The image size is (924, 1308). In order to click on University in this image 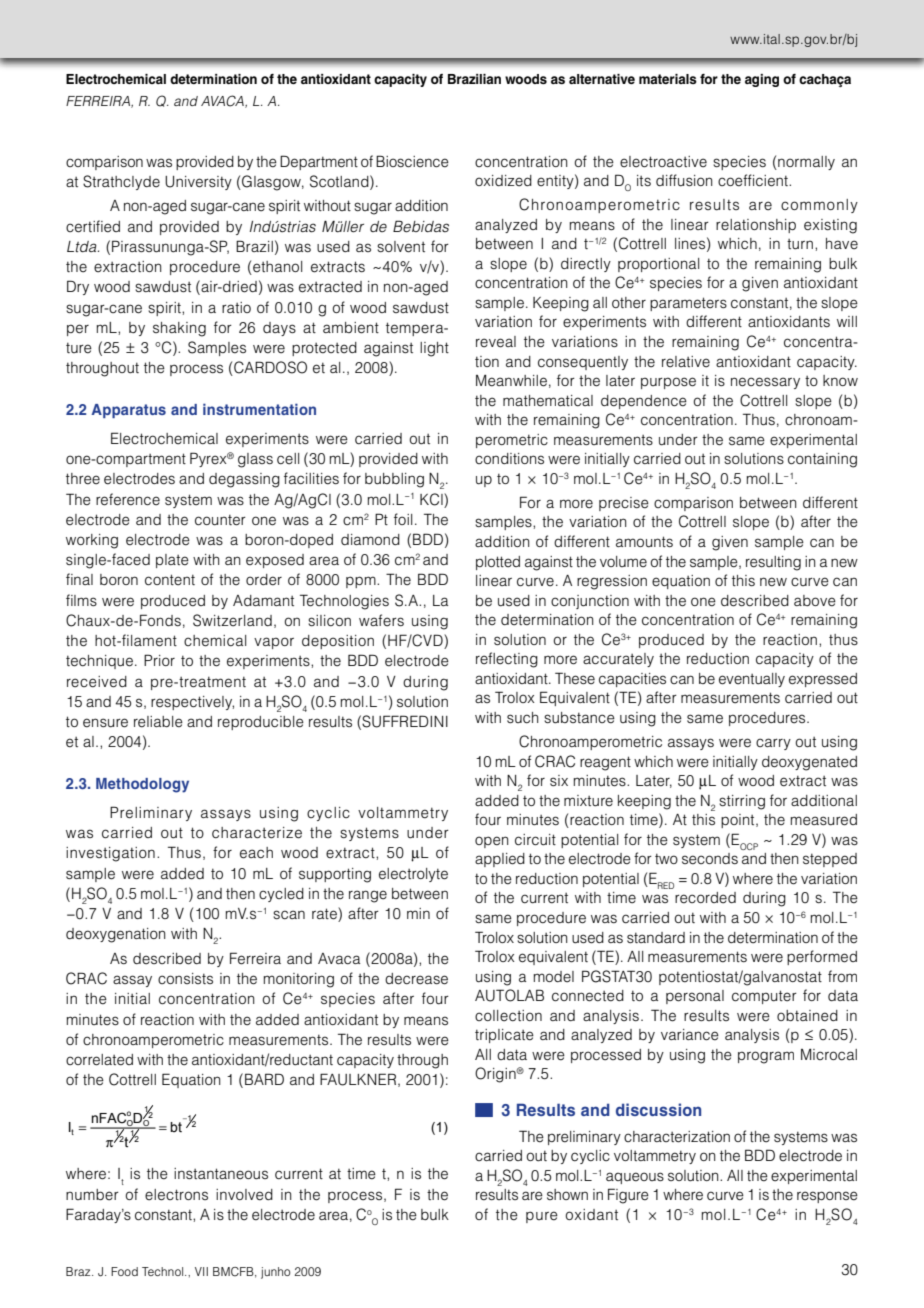, I will do `click(198, 183)`.
